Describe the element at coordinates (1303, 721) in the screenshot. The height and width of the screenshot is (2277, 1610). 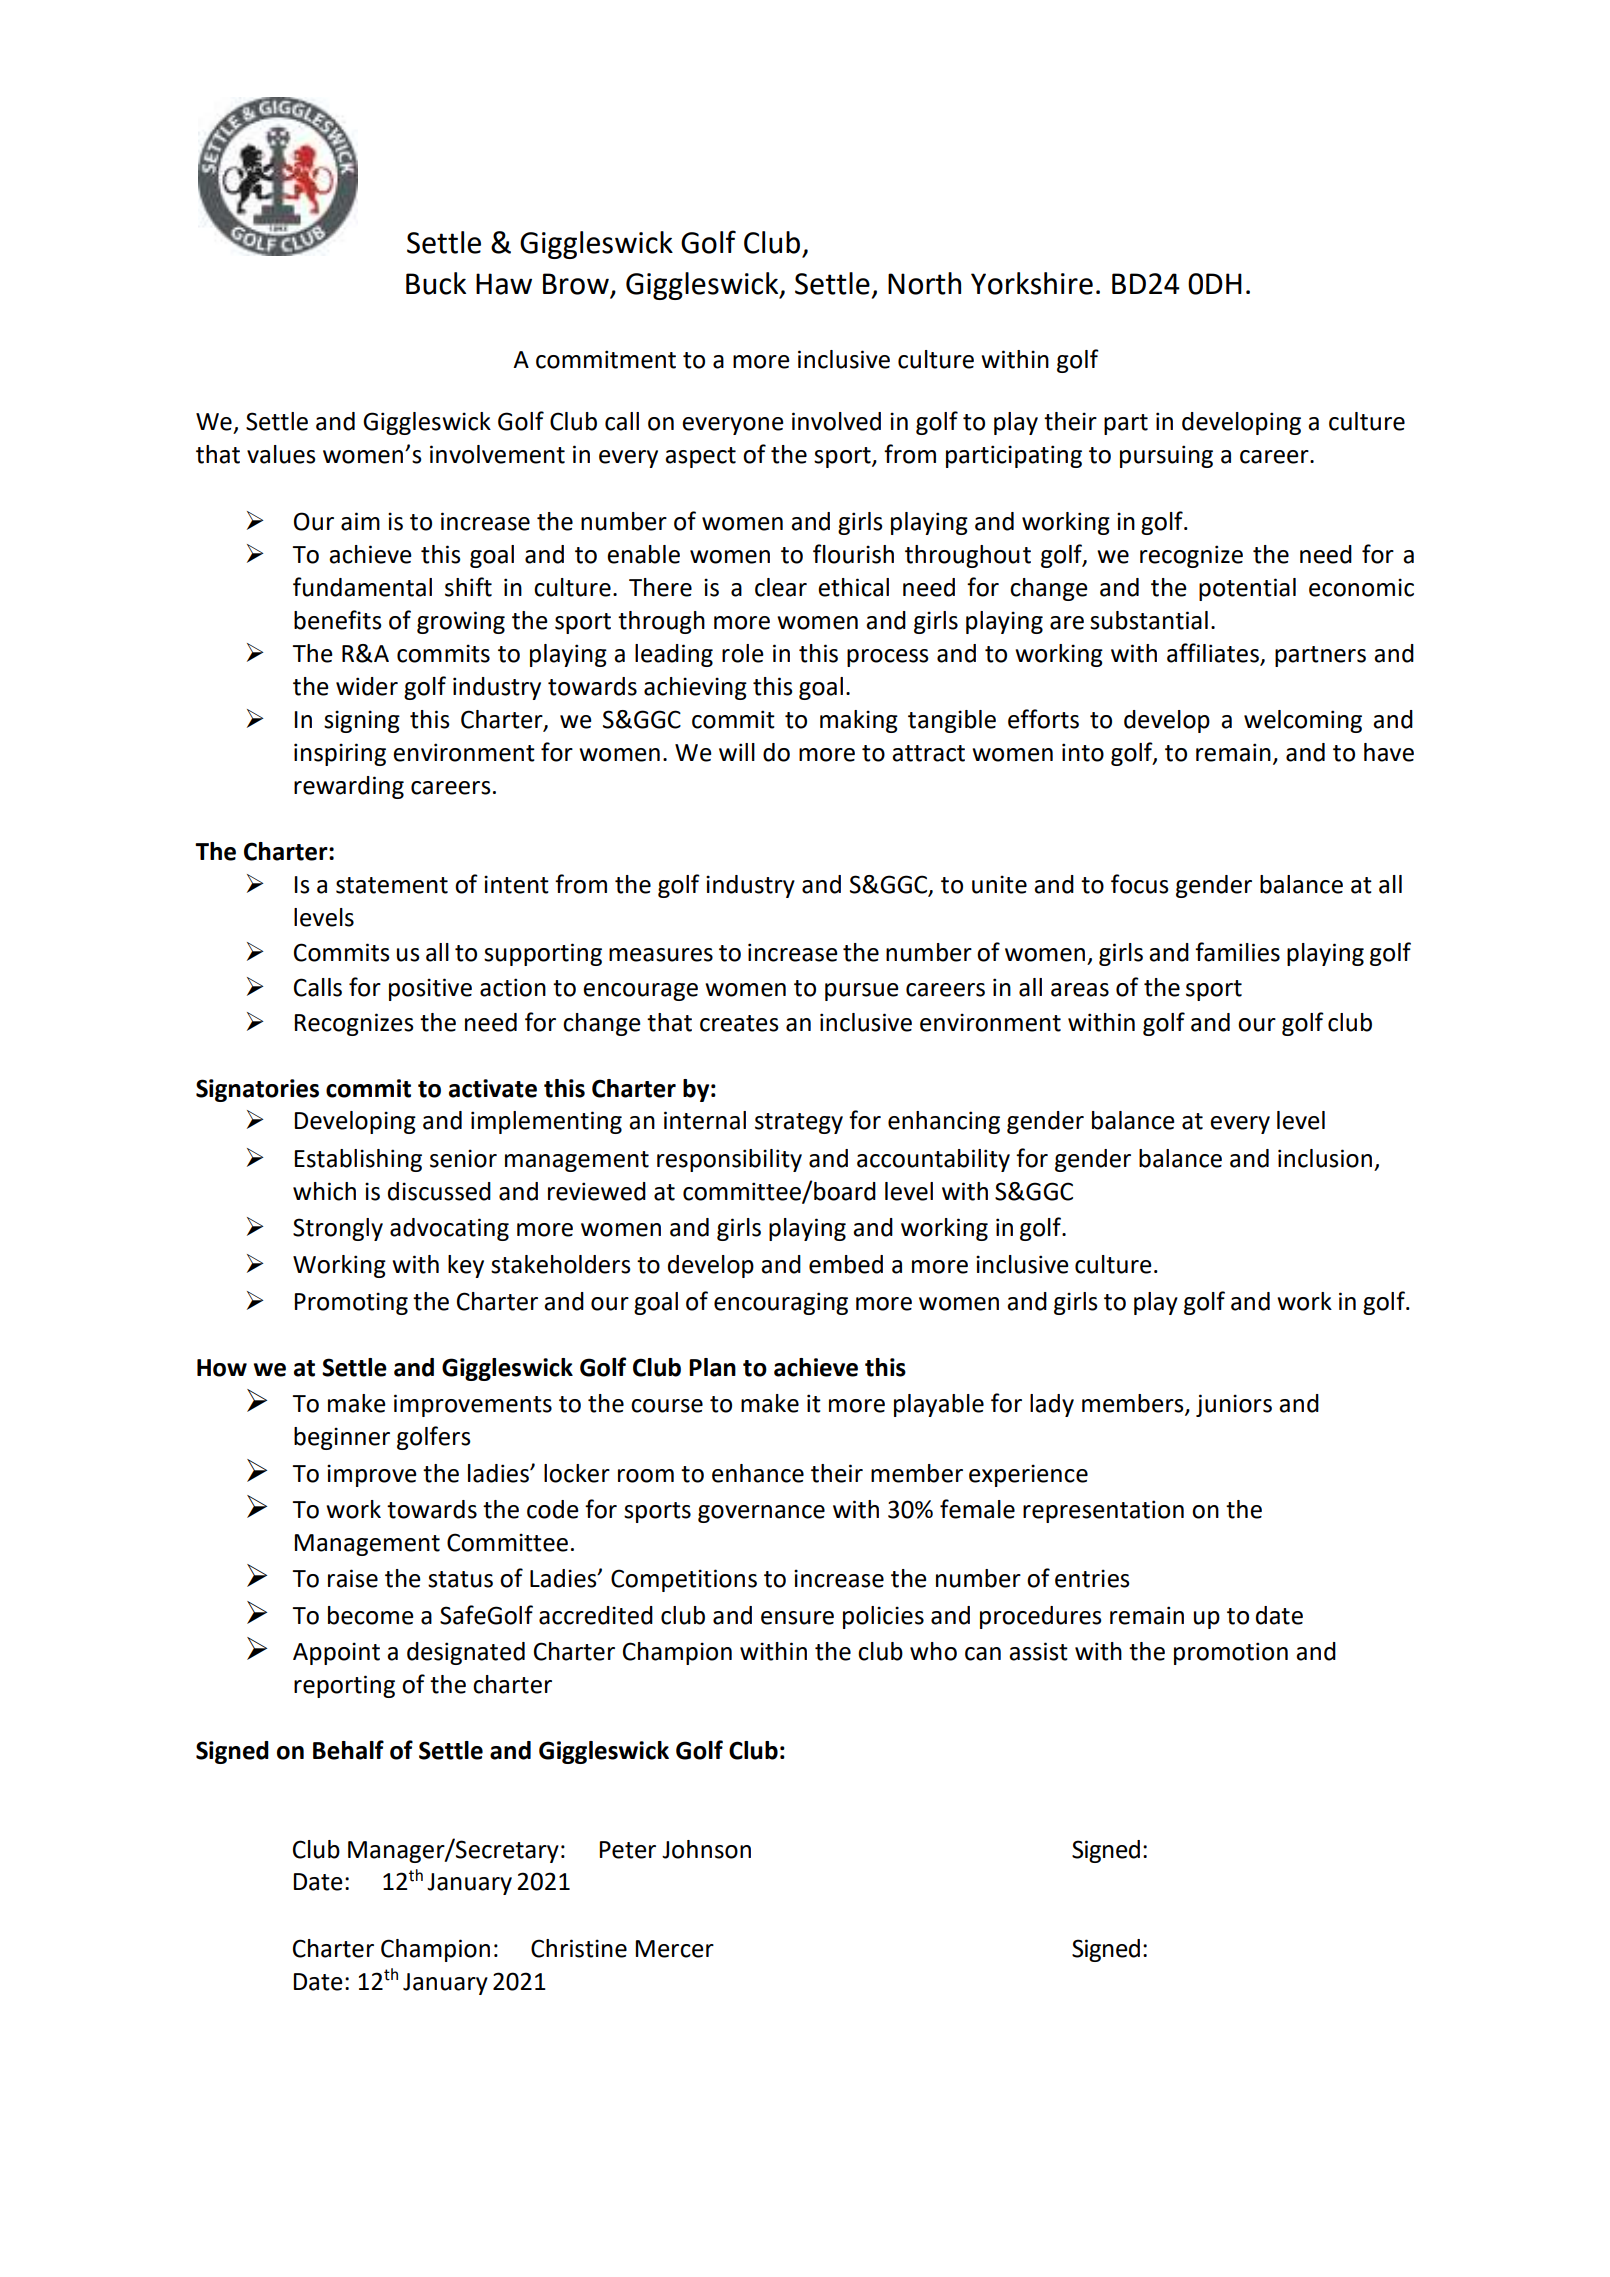
I see `welcoming` at that location.
